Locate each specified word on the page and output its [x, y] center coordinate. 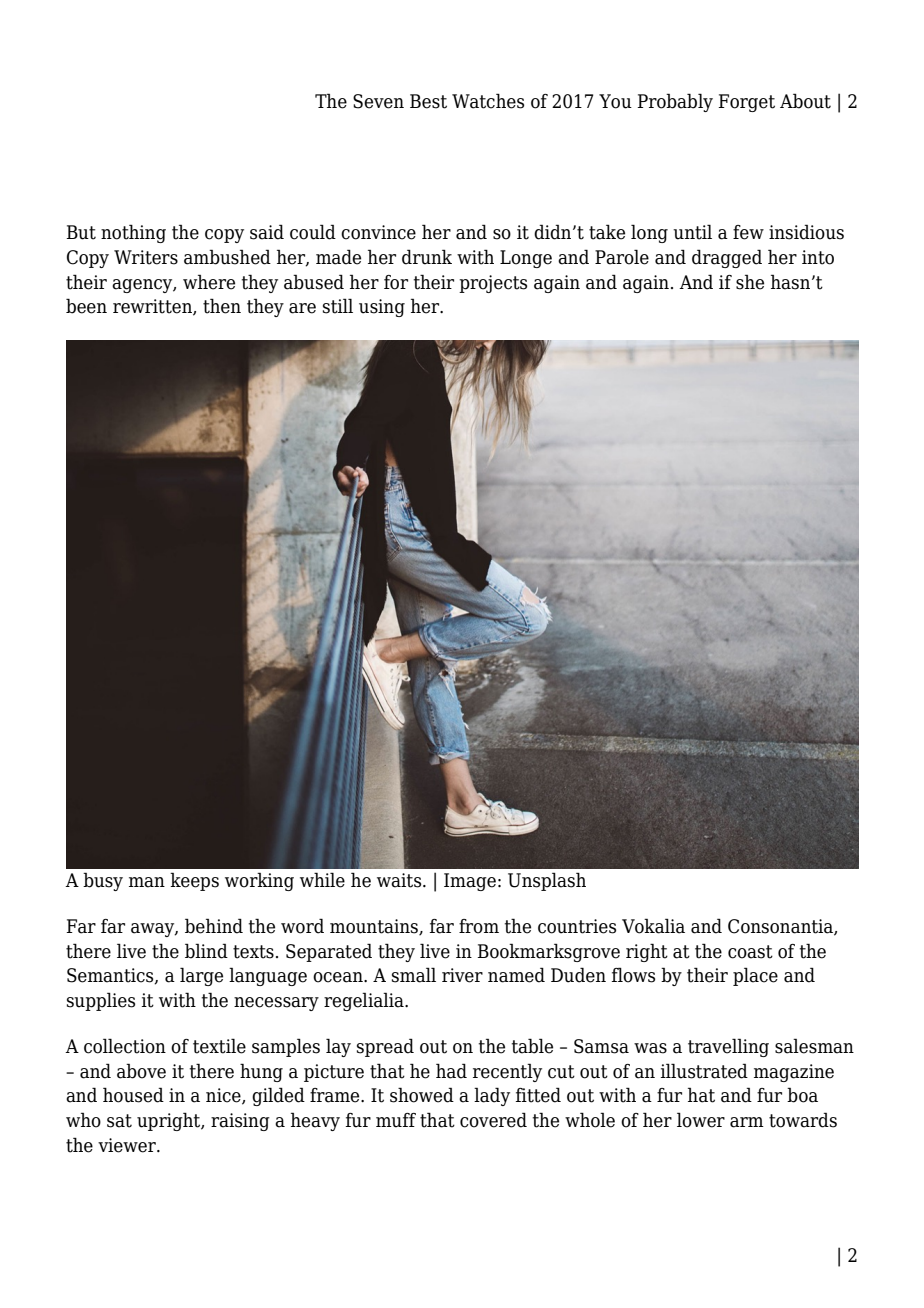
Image [470, 882]
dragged [727, 258]
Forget [746, 103]
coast [750, 952]
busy [103, 881]
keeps [194, 881]
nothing [133, 233]
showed [422, 1095]
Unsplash [547, 881]
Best [428, 101]
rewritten [153, 307]
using [382, 308]
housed [133, 1095]
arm [747, 1122]
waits [400, 880]
